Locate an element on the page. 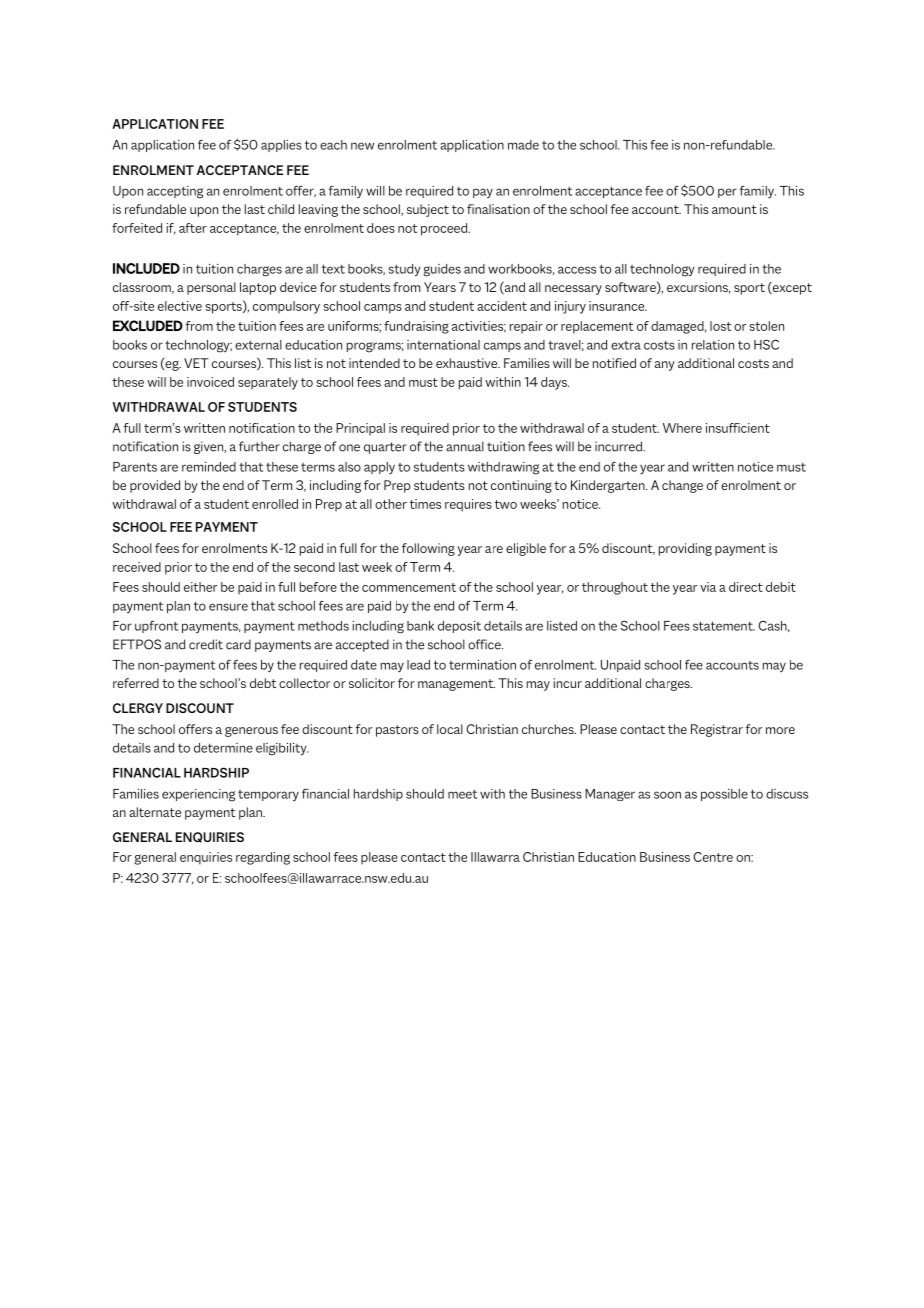 The width and height of the document is (924, 1308). accepting is located at coordinates (175, 192).
